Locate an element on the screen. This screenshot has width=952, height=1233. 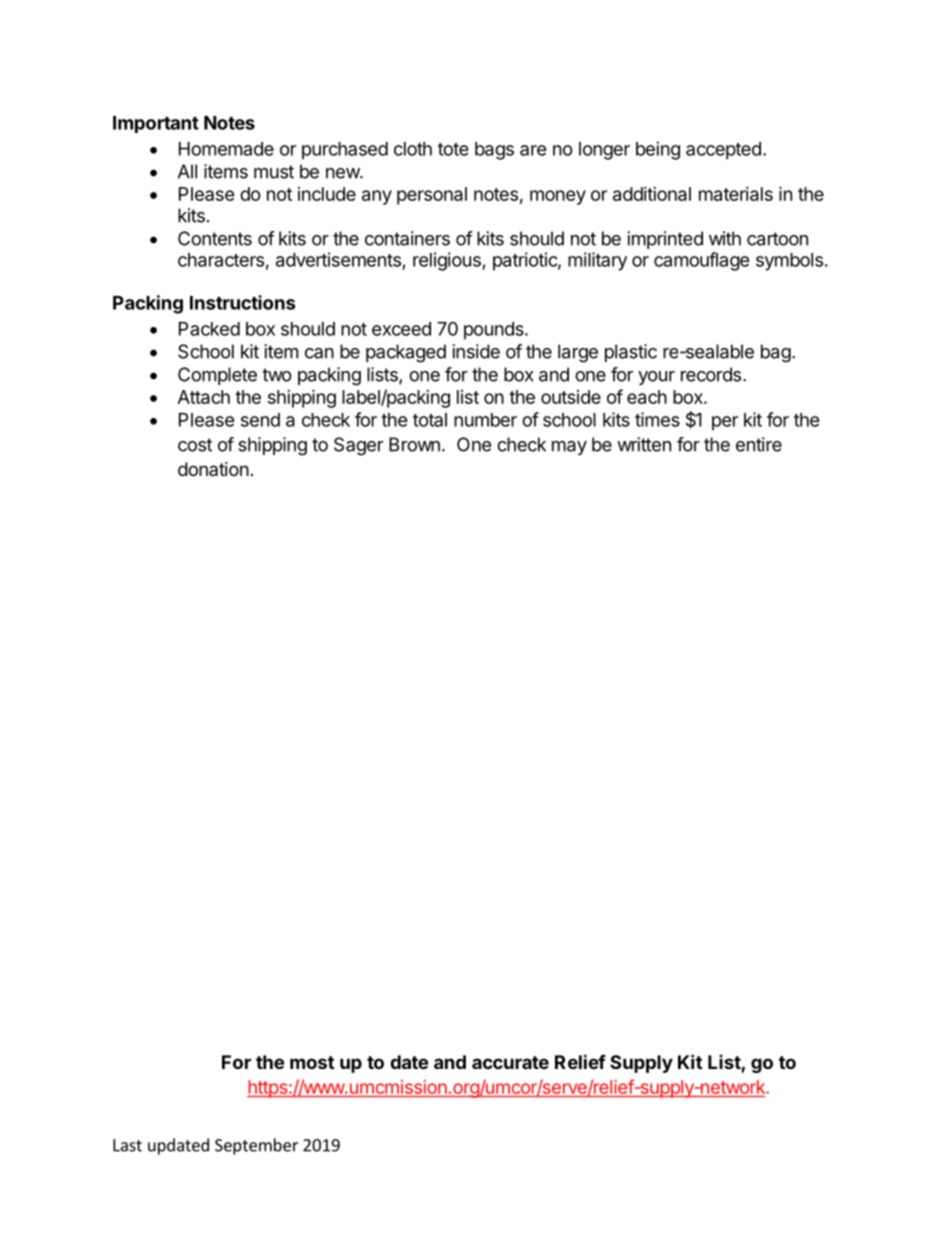
September is located at coordinates (256, 1146).
